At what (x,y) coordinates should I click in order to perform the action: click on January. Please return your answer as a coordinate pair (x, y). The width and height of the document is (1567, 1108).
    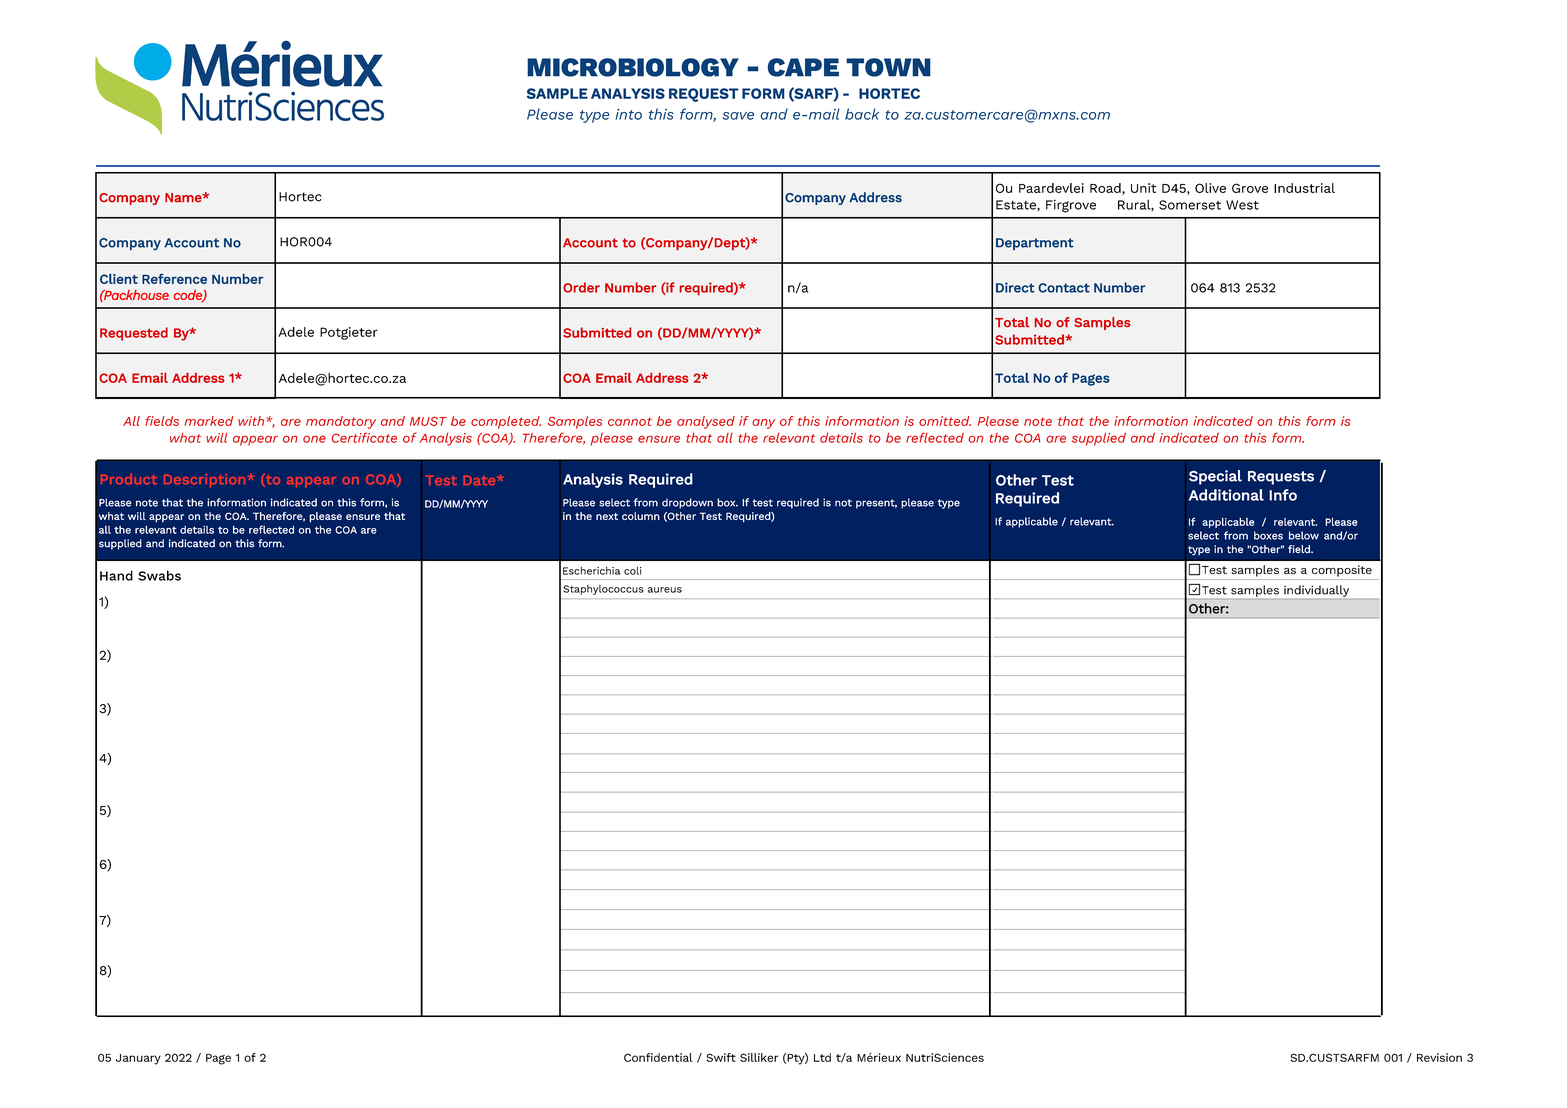
    Looking at the image, I should click on (138, 1059).
